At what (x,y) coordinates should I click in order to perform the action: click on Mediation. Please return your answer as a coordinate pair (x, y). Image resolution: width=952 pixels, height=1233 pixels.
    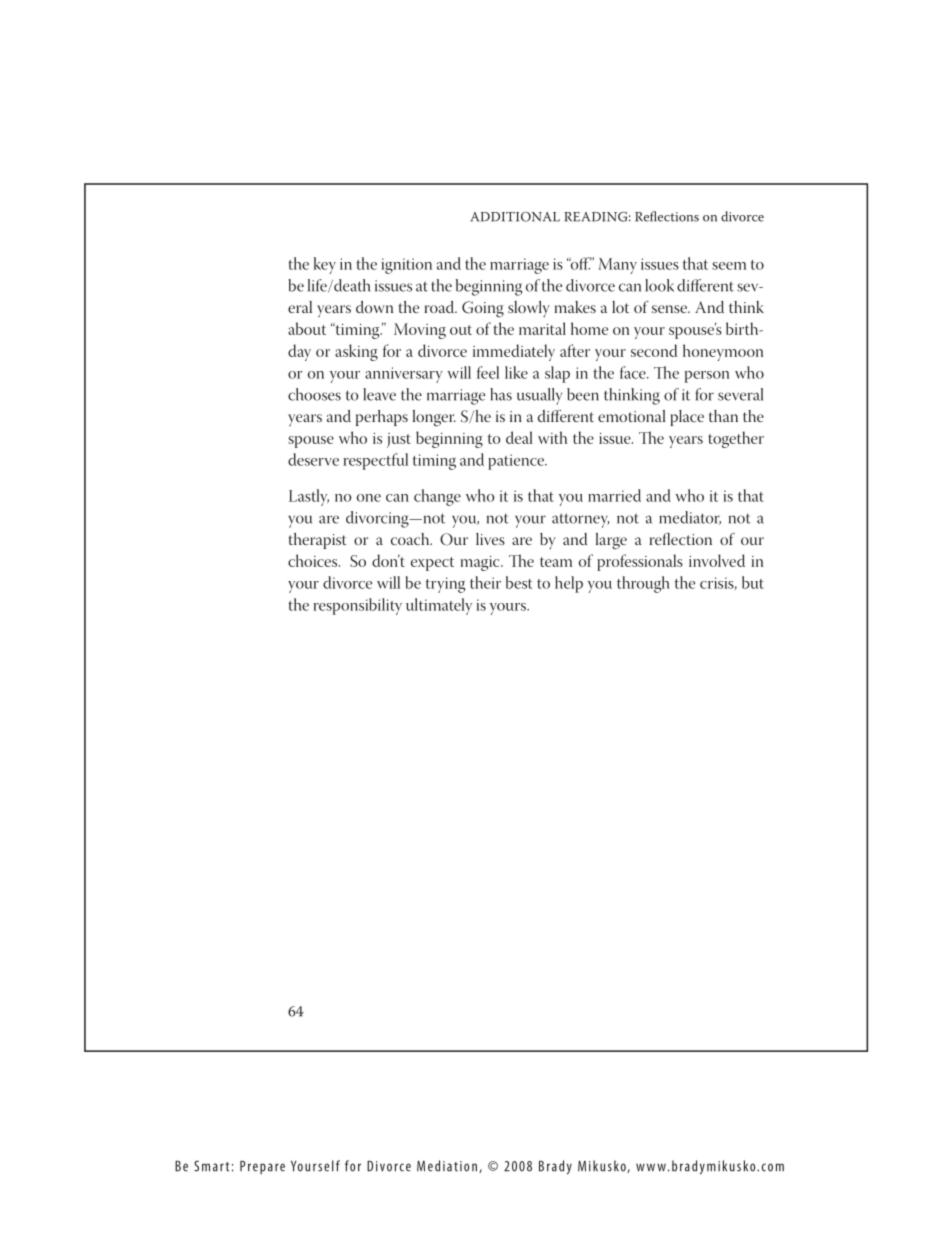
    Looking at the image, I should click on (447, 1166).
